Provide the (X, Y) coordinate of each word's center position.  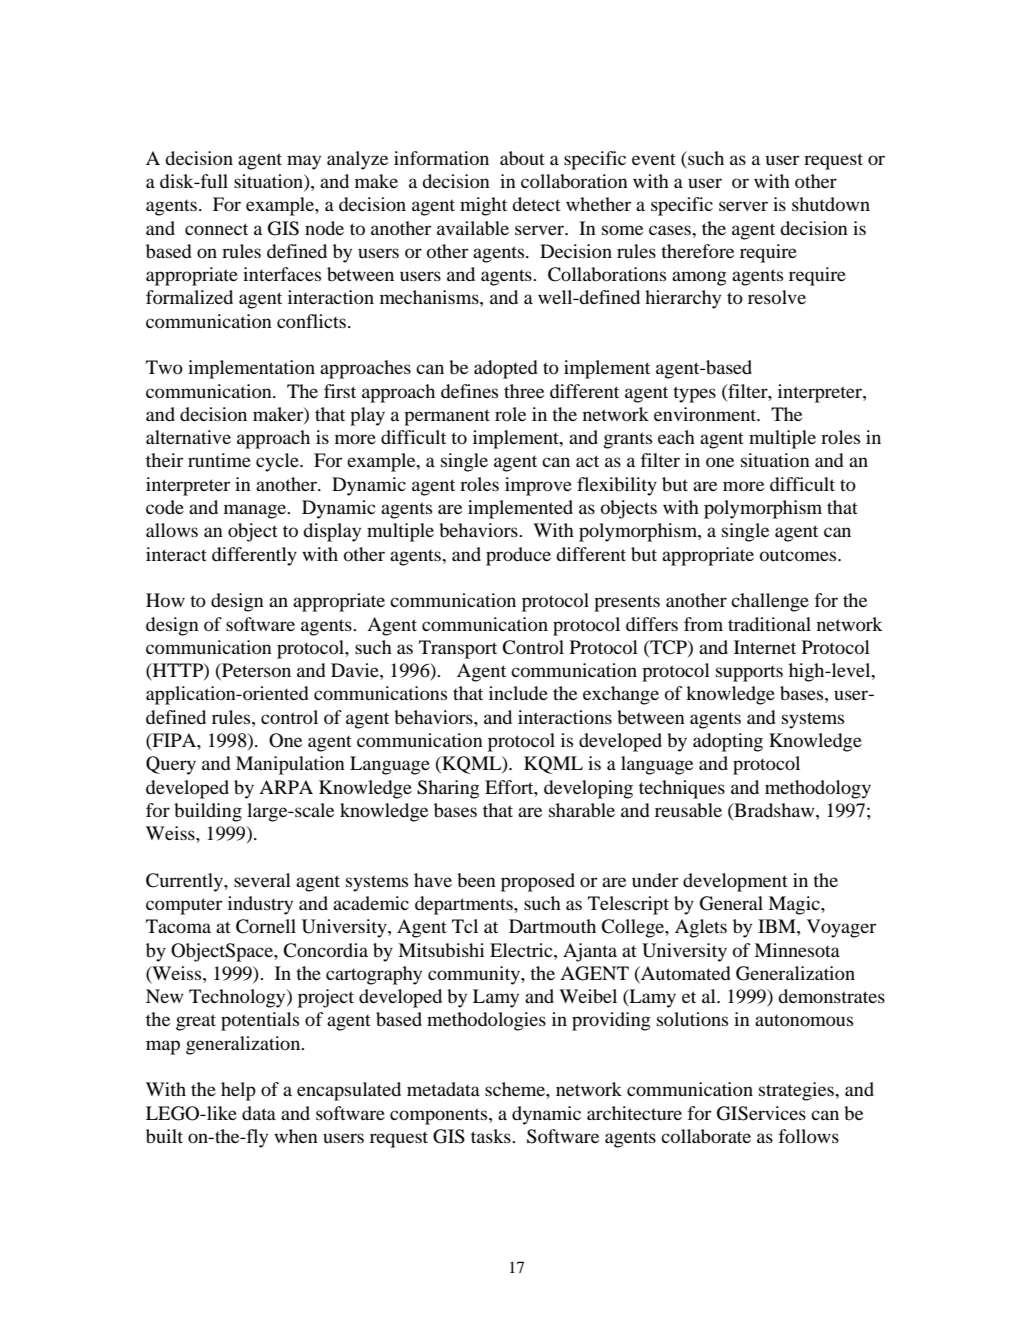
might (483, 206)
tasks (492, 1136)
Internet (765, 647)
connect (216, 229)
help (238, 1091)
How (165, 600)
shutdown (831, 204)
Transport (458, 649)
